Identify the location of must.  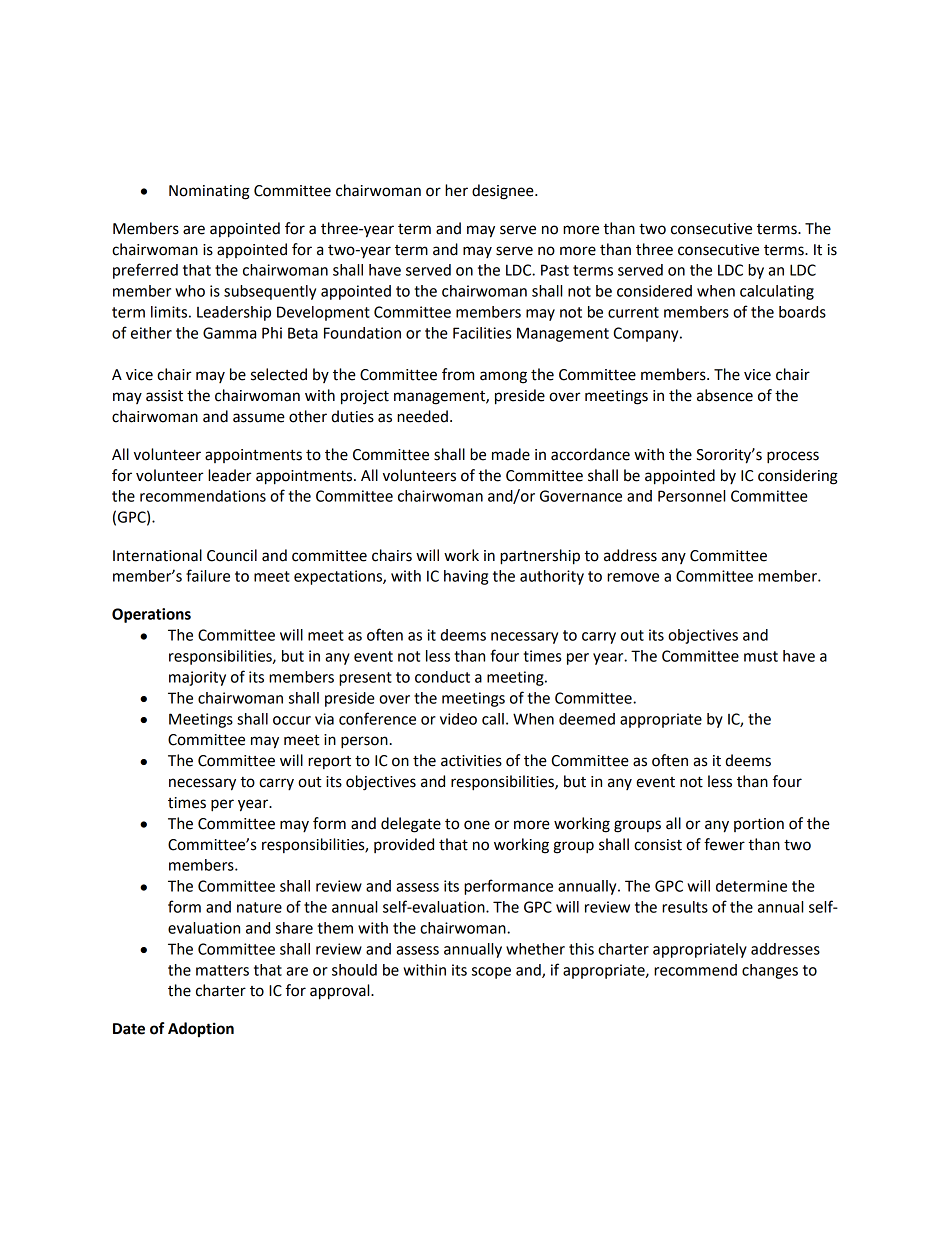
(761, 656).
